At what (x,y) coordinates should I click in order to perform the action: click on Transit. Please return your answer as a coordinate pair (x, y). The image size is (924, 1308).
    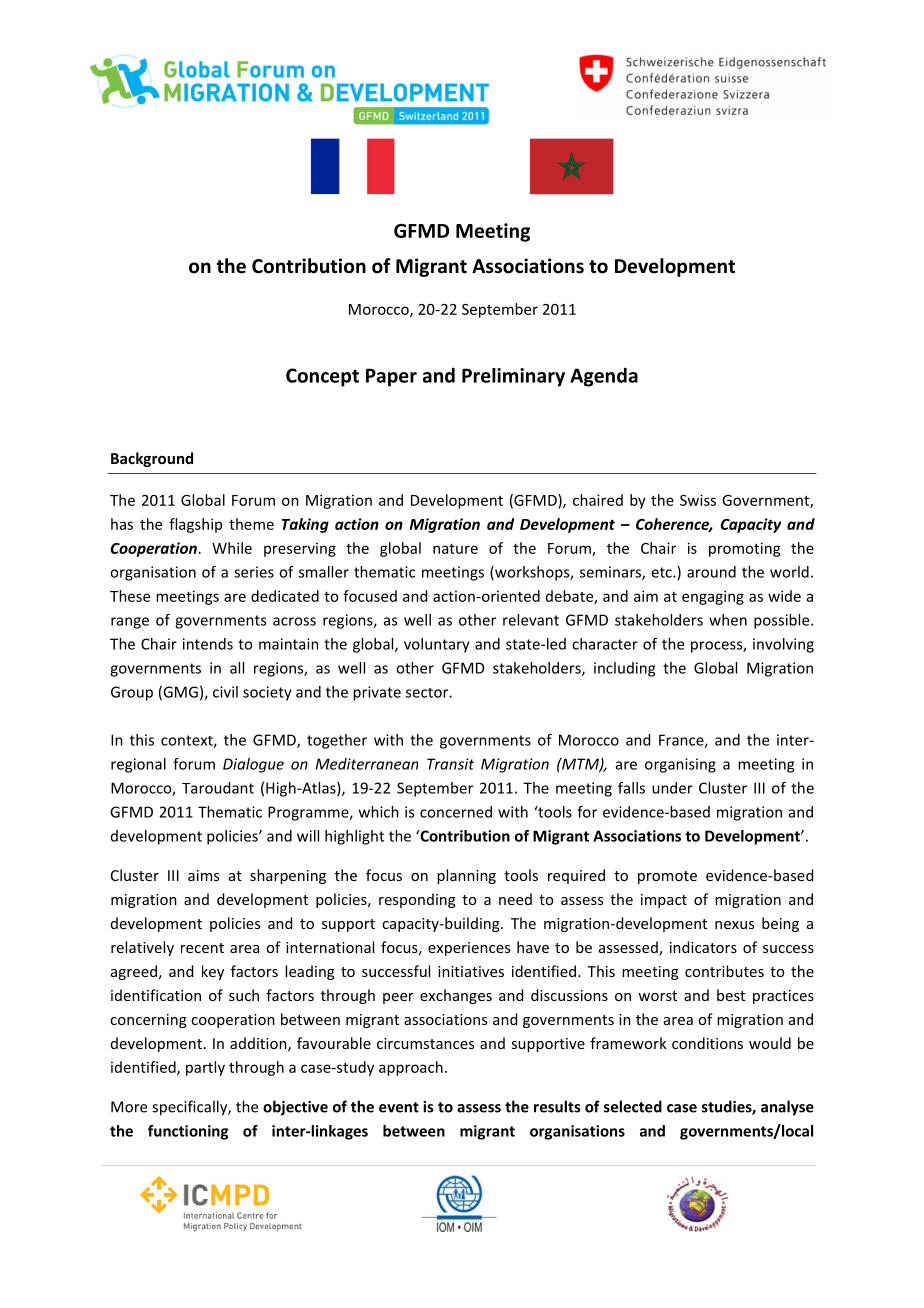
    Looking at the image, I should click on (450, 764).
